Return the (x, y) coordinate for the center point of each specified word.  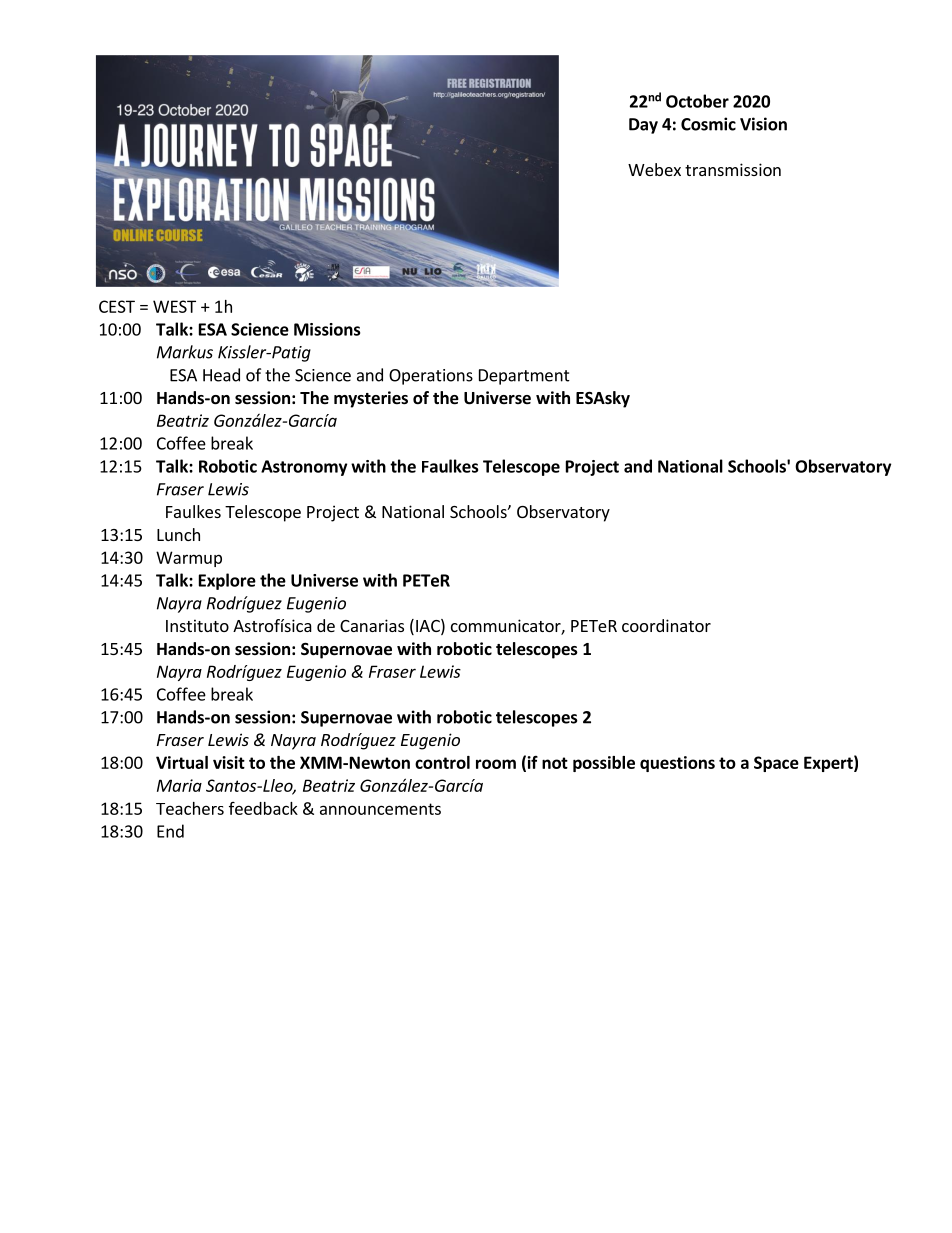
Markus (185, 352)
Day (643, 126)
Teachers (190, 808)
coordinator (666, 625)
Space (776, 764)
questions (677, 764)
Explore (227, 581)
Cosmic (708, 124)
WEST (174, 306)
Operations (431, 377)
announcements (380, 809)
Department (524, 377)
